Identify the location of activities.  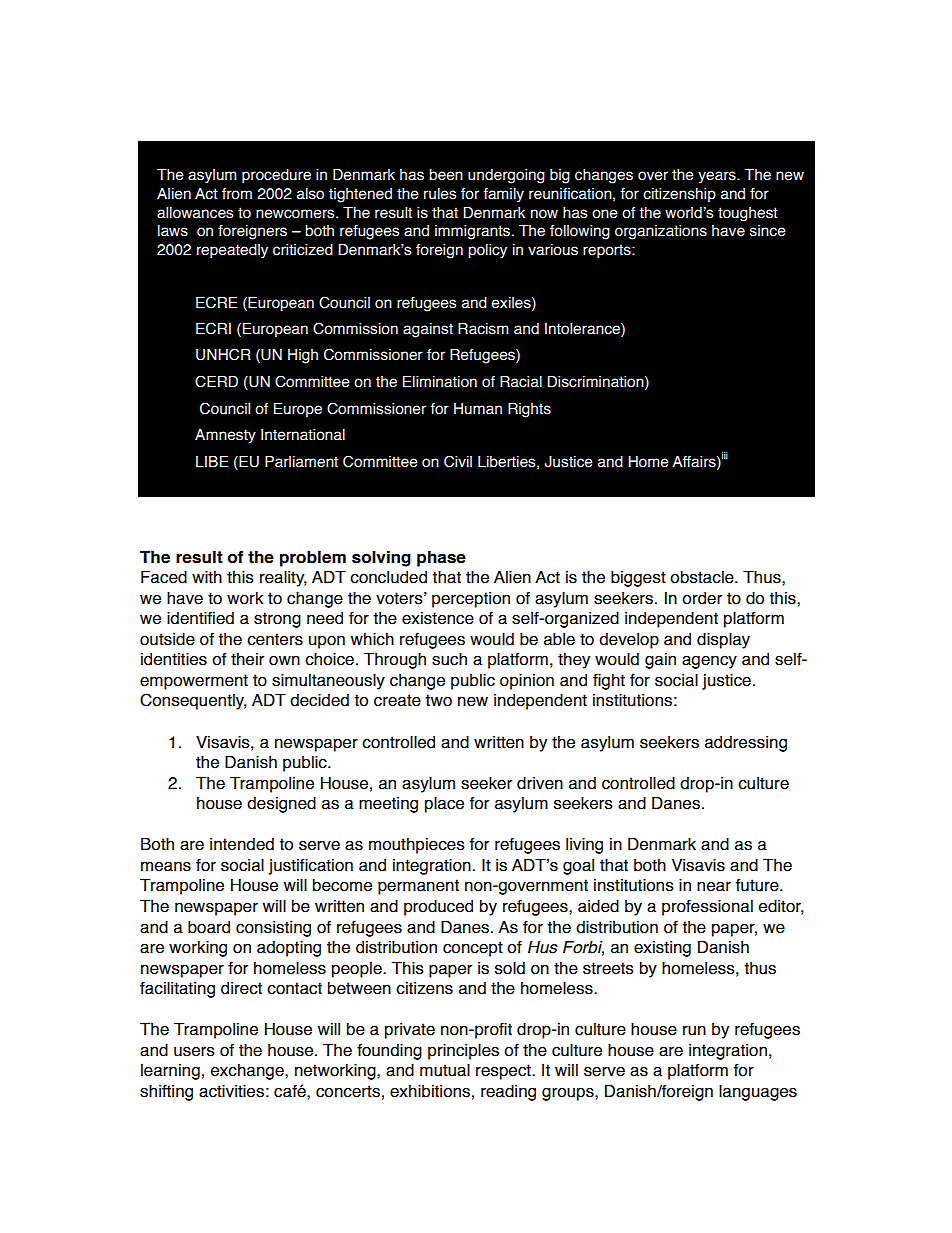
(231, 1091).
